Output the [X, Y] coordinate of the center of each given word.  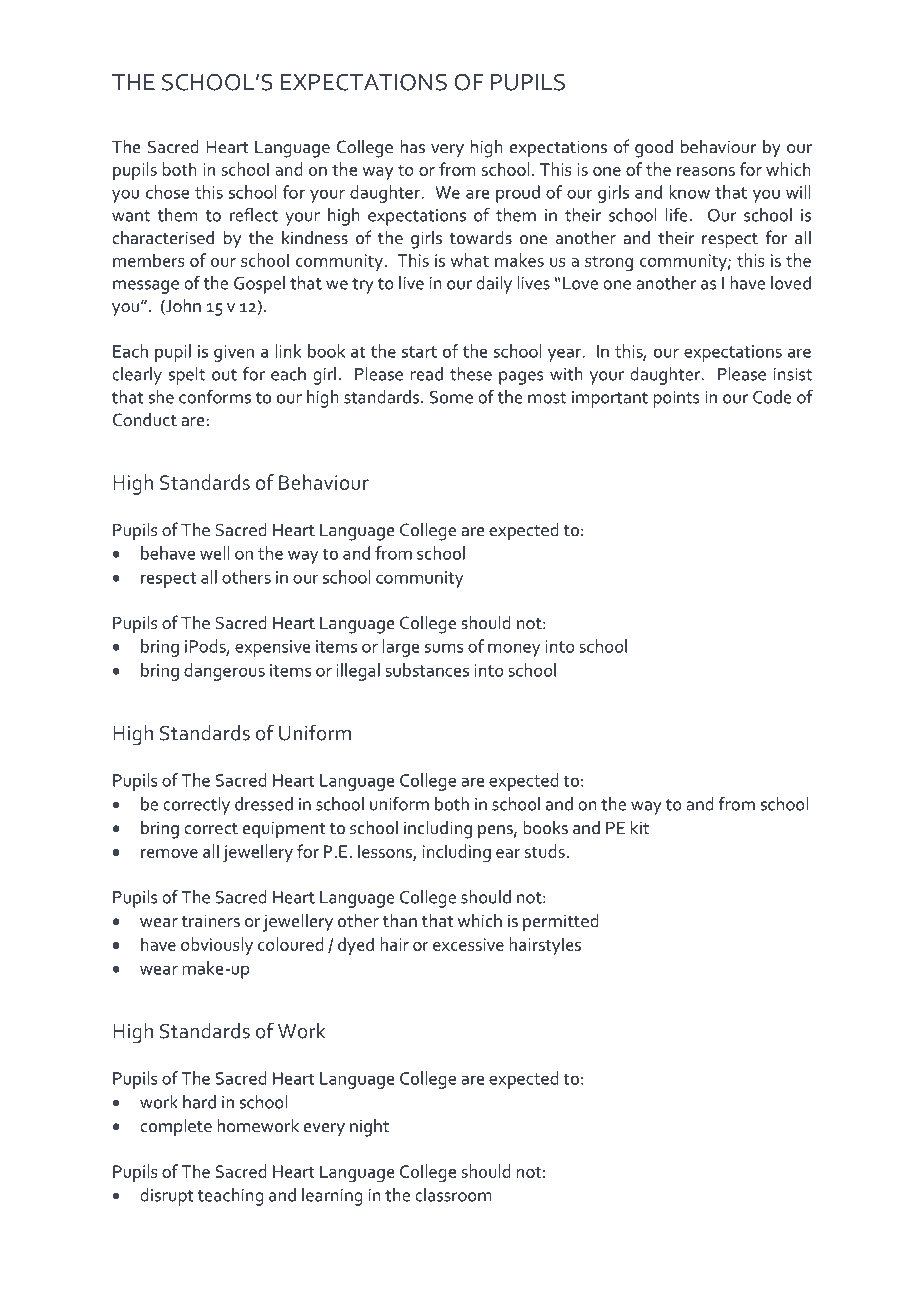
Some [451, 397]
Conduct [145, 420]
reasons [706, 171]
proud [518, 194]
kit [640, 828]
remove [169, 853]
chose [167, 192]
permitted [561, 922]
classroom [453, 1195]
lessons [386, 852]
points [677, 399]
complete [176, 1128]
